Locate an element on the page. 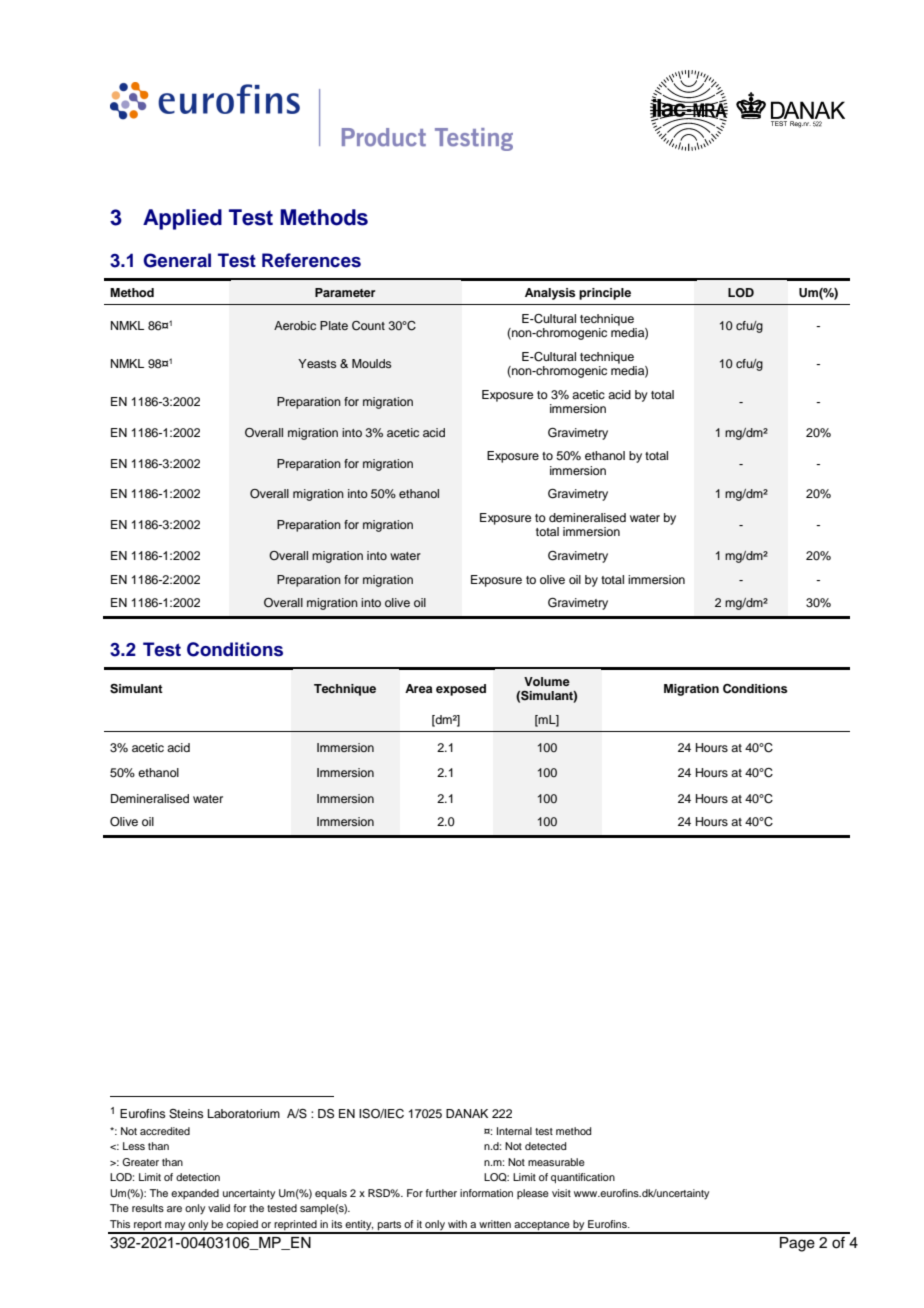 This image has height=1308, width=924. exposed is located at coordinates (461, 690).
